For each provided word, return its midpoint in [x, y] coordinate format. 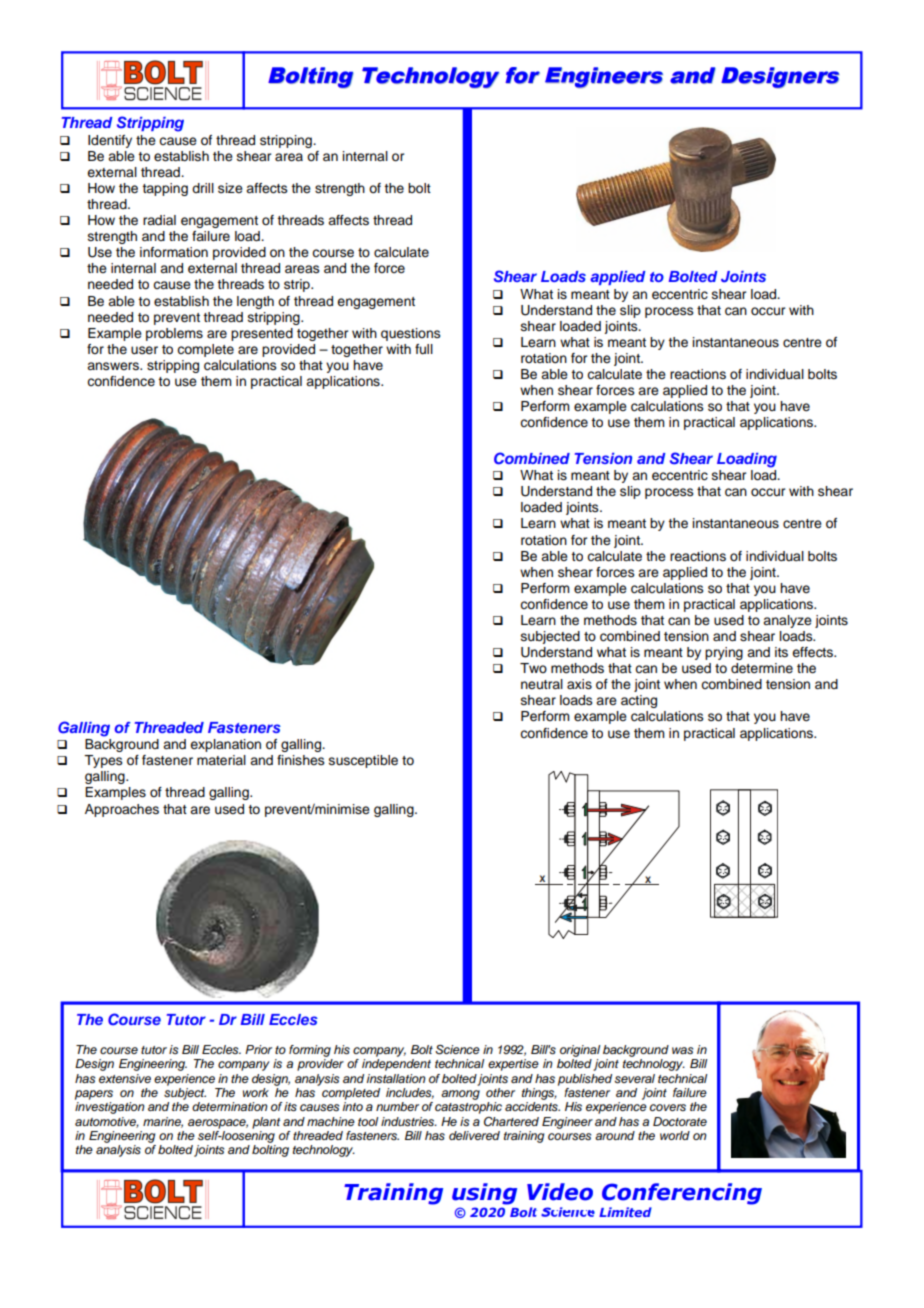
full [424, 349]
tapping [165, 189]
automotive [107, 1122]
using [484, 1194]
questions [411, 334]
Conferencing [682, 1194]
